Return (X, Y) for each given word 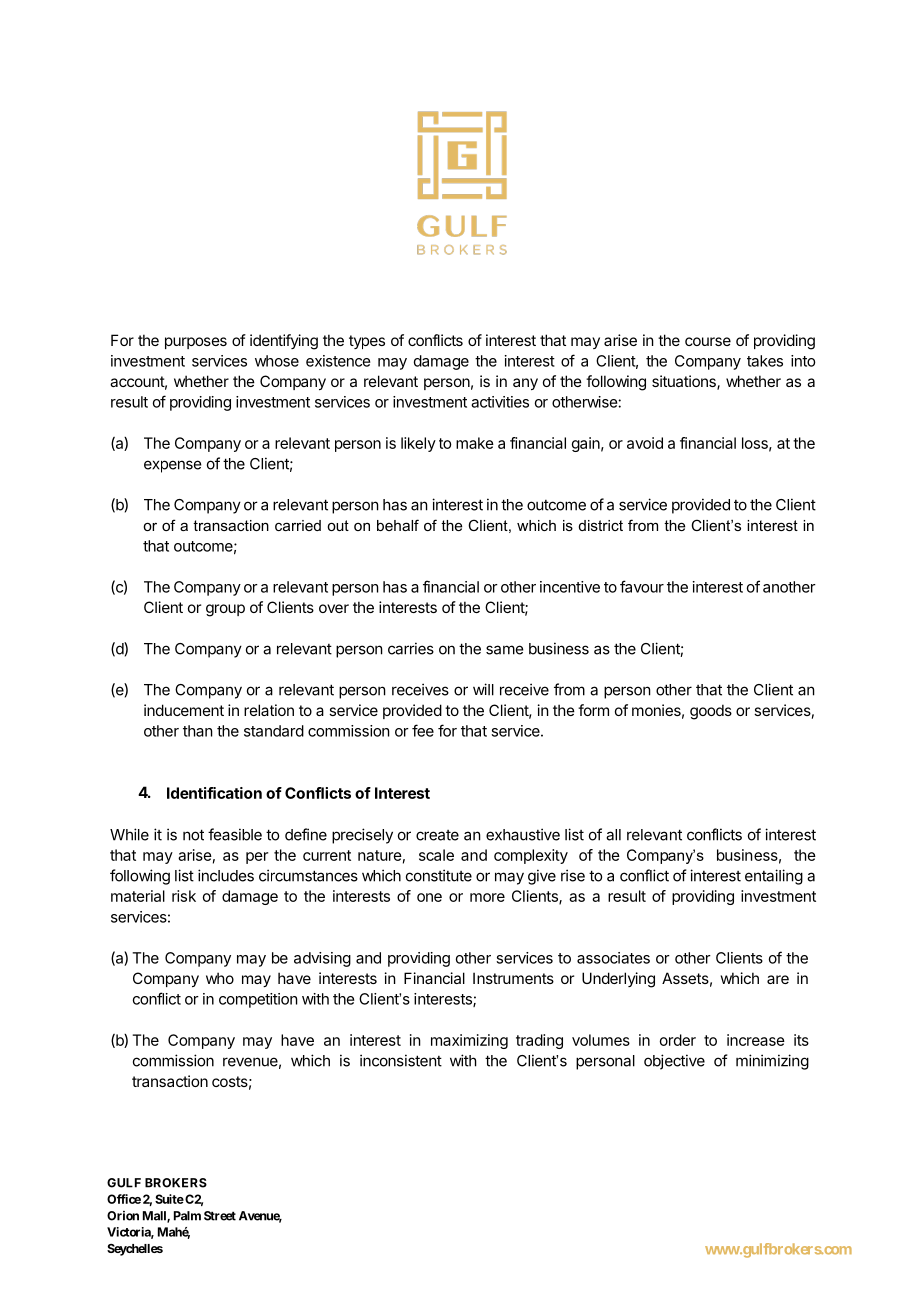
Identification (214, 793)
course (708, 341)
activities (500, 402)
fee (423, 730)
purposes (196, 343)
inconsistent (401, 1060)
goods (711, 712)
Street (220, 1216)
